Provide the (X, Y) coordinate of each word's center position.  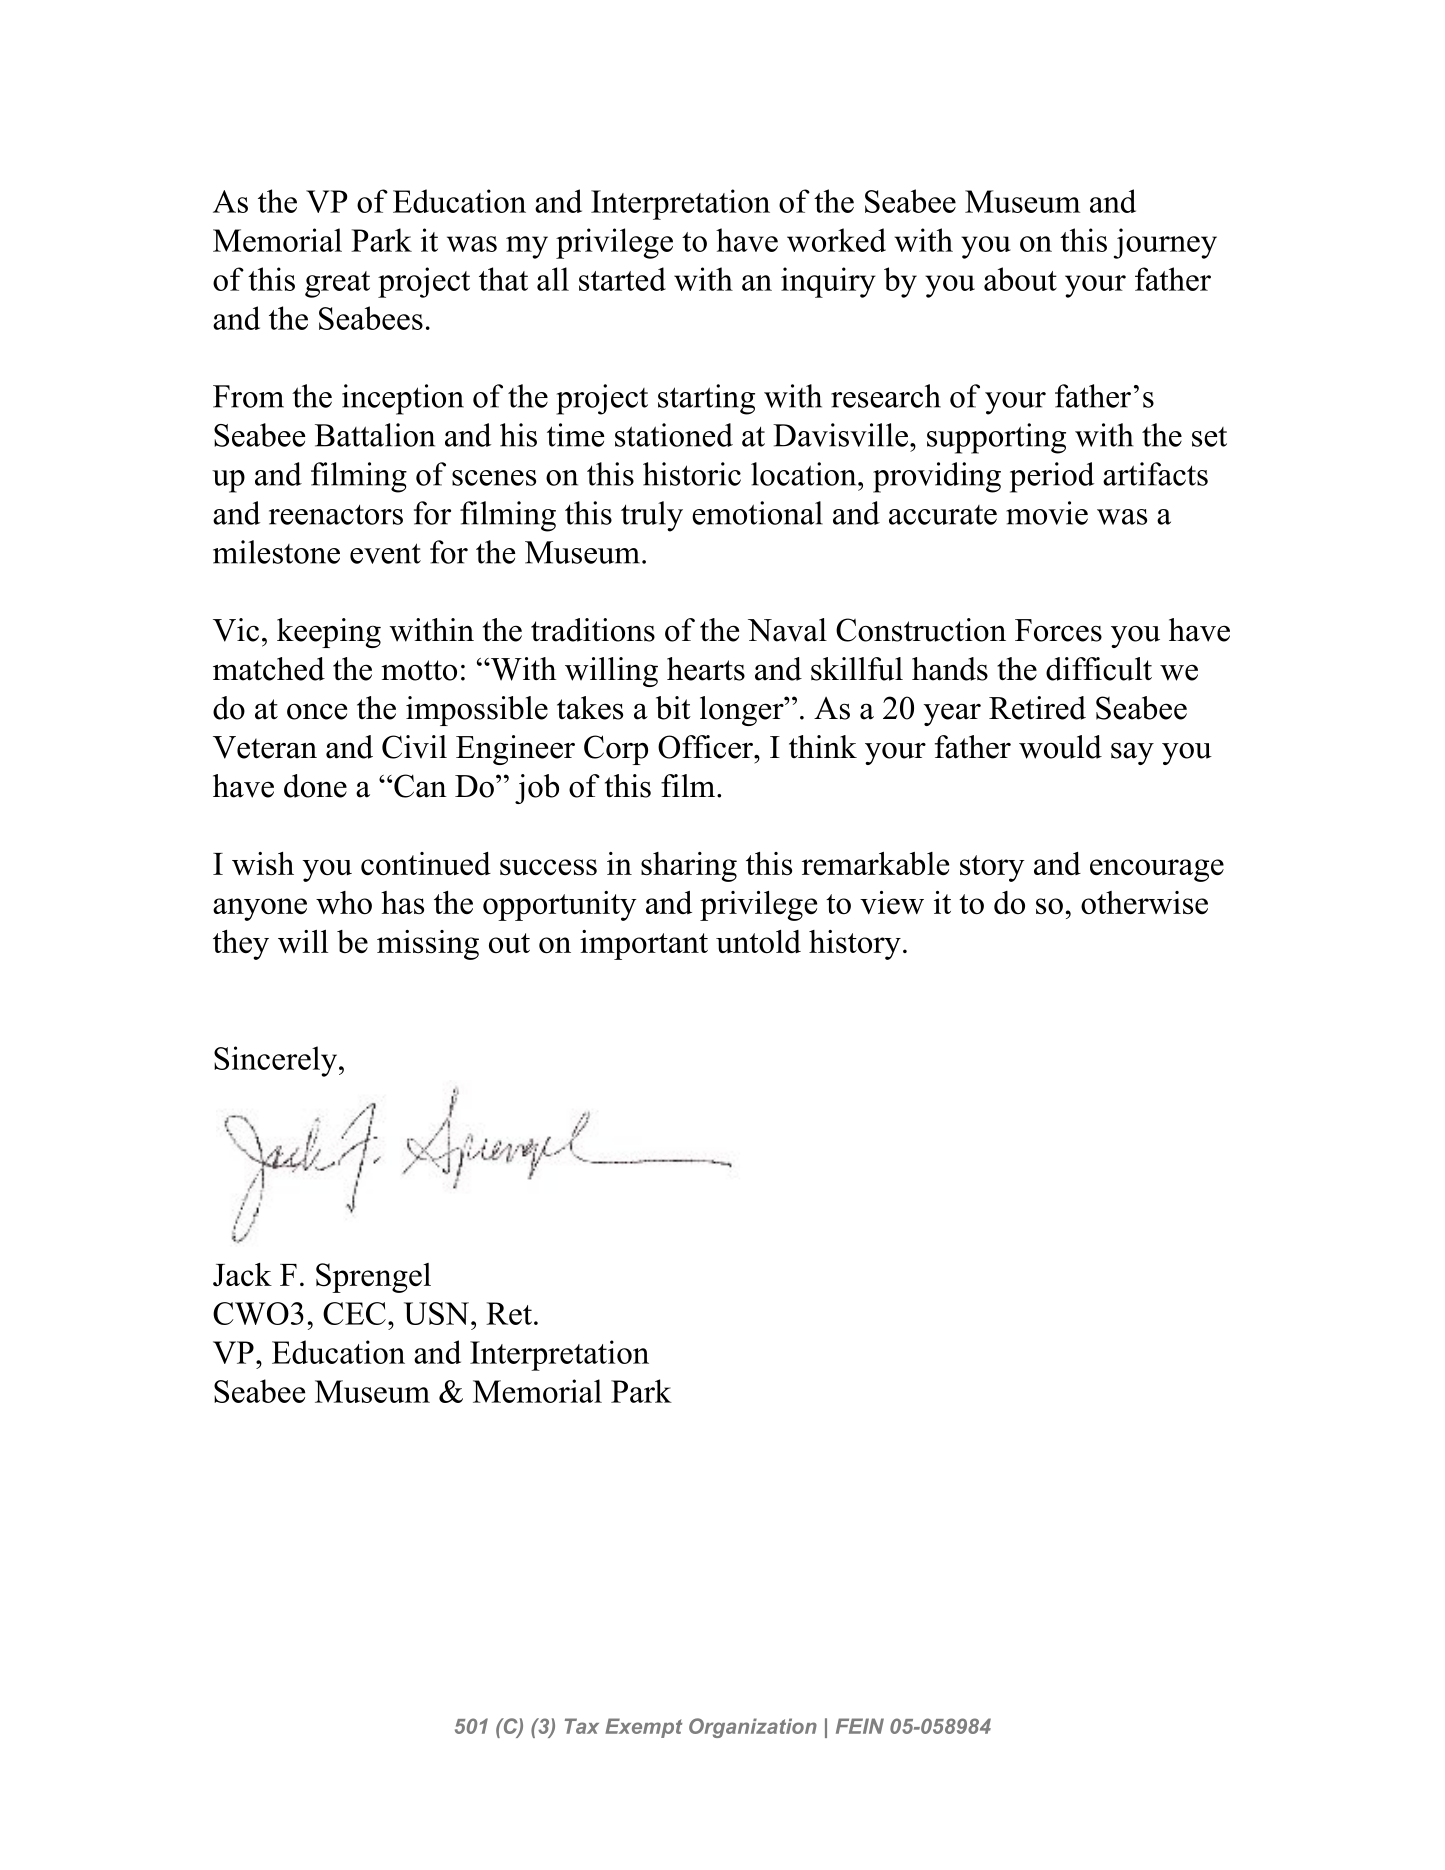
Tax (582, 1726)
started (622, 279)
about (1020, 279)
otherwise (1144, 902)
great (337, 284)
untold (758, 941)
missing (428, 945)
